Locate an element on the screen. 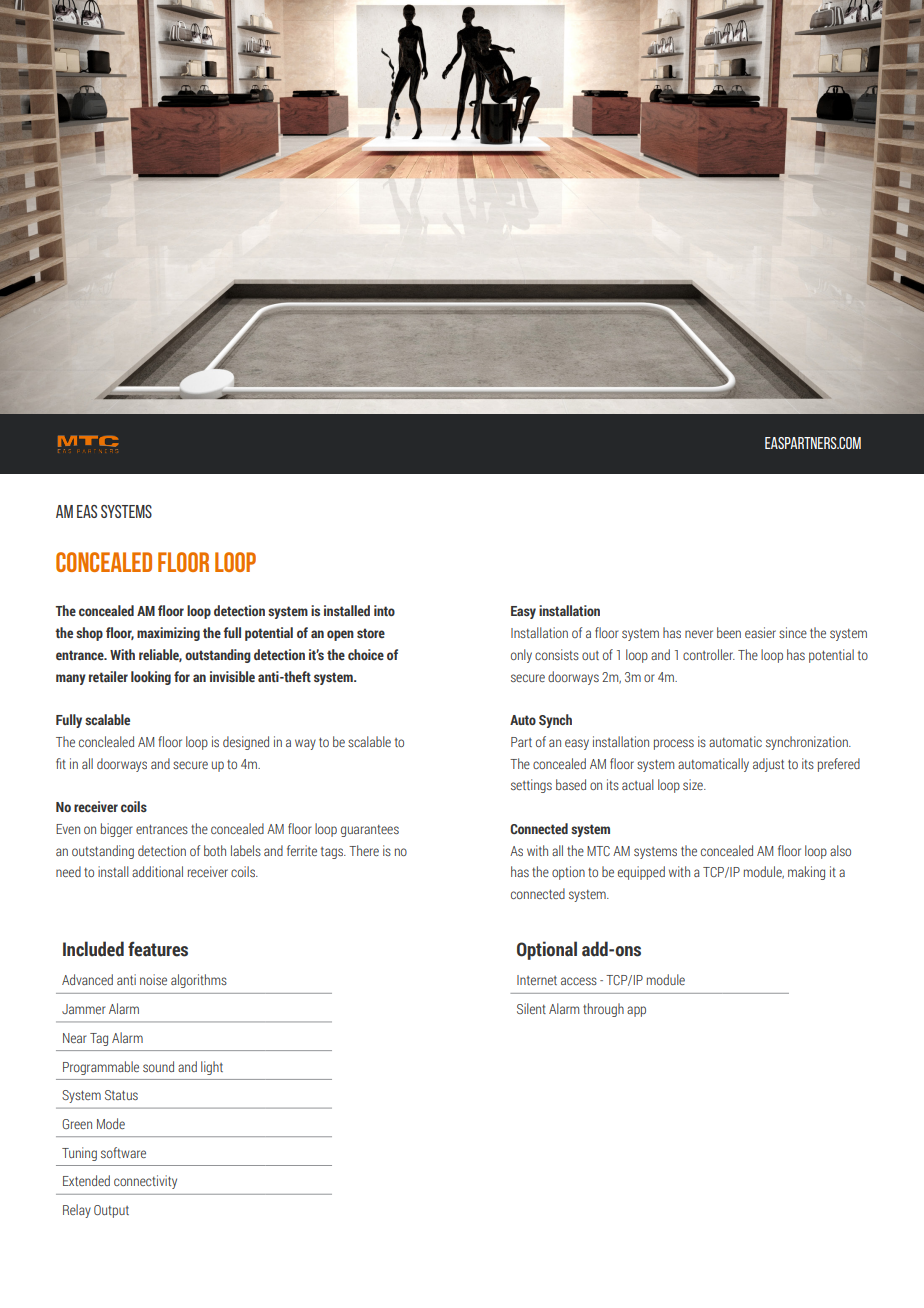  easier is located at coordinates (760, 632).
